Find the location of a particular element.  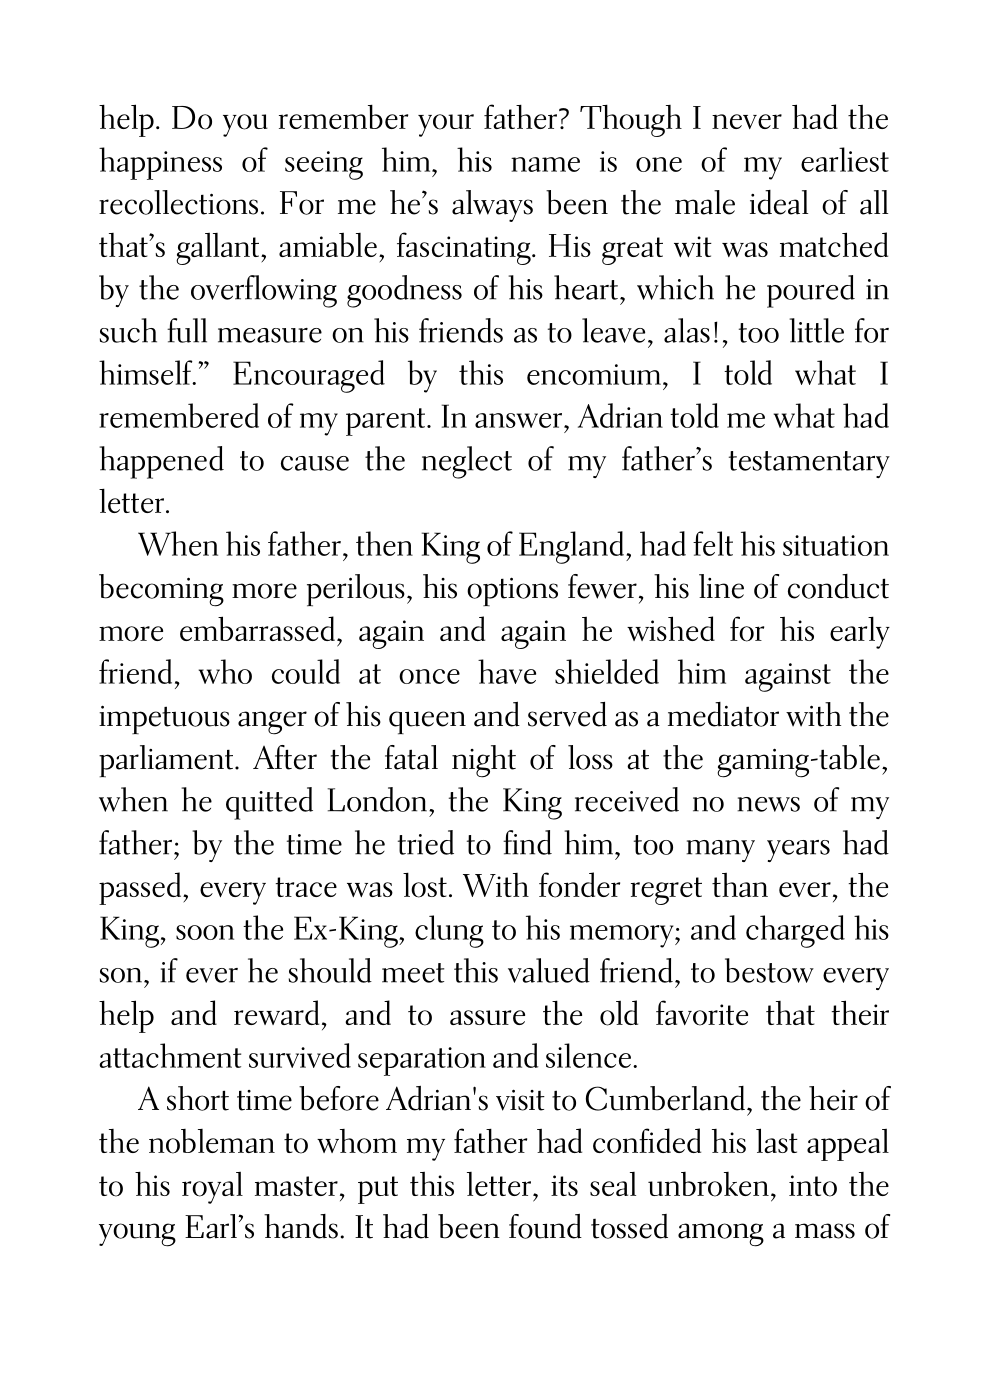

ideal is located at coordinates (779, 202).
